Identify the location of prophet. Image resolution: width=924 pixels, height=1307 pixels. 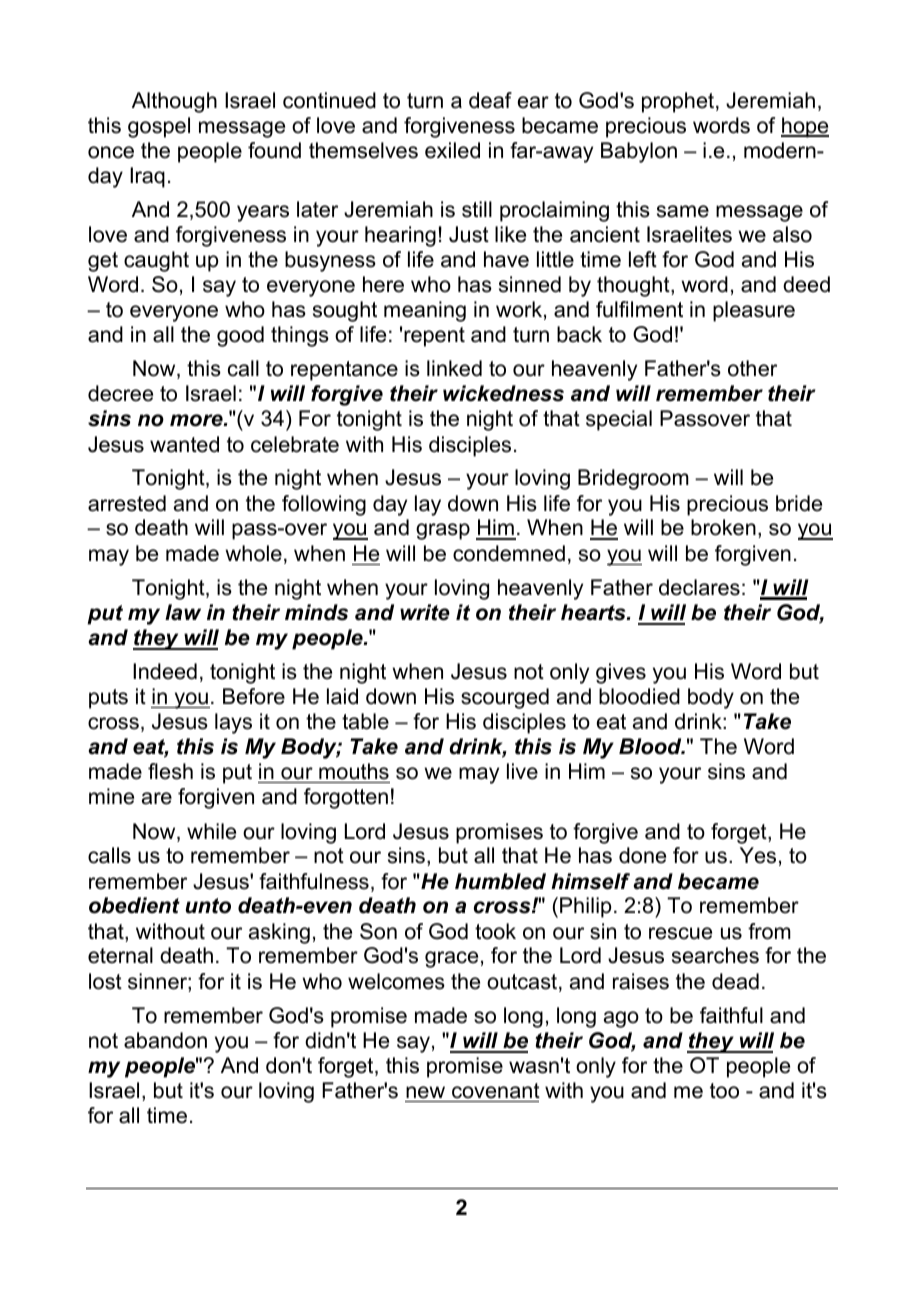
(679, 102).
